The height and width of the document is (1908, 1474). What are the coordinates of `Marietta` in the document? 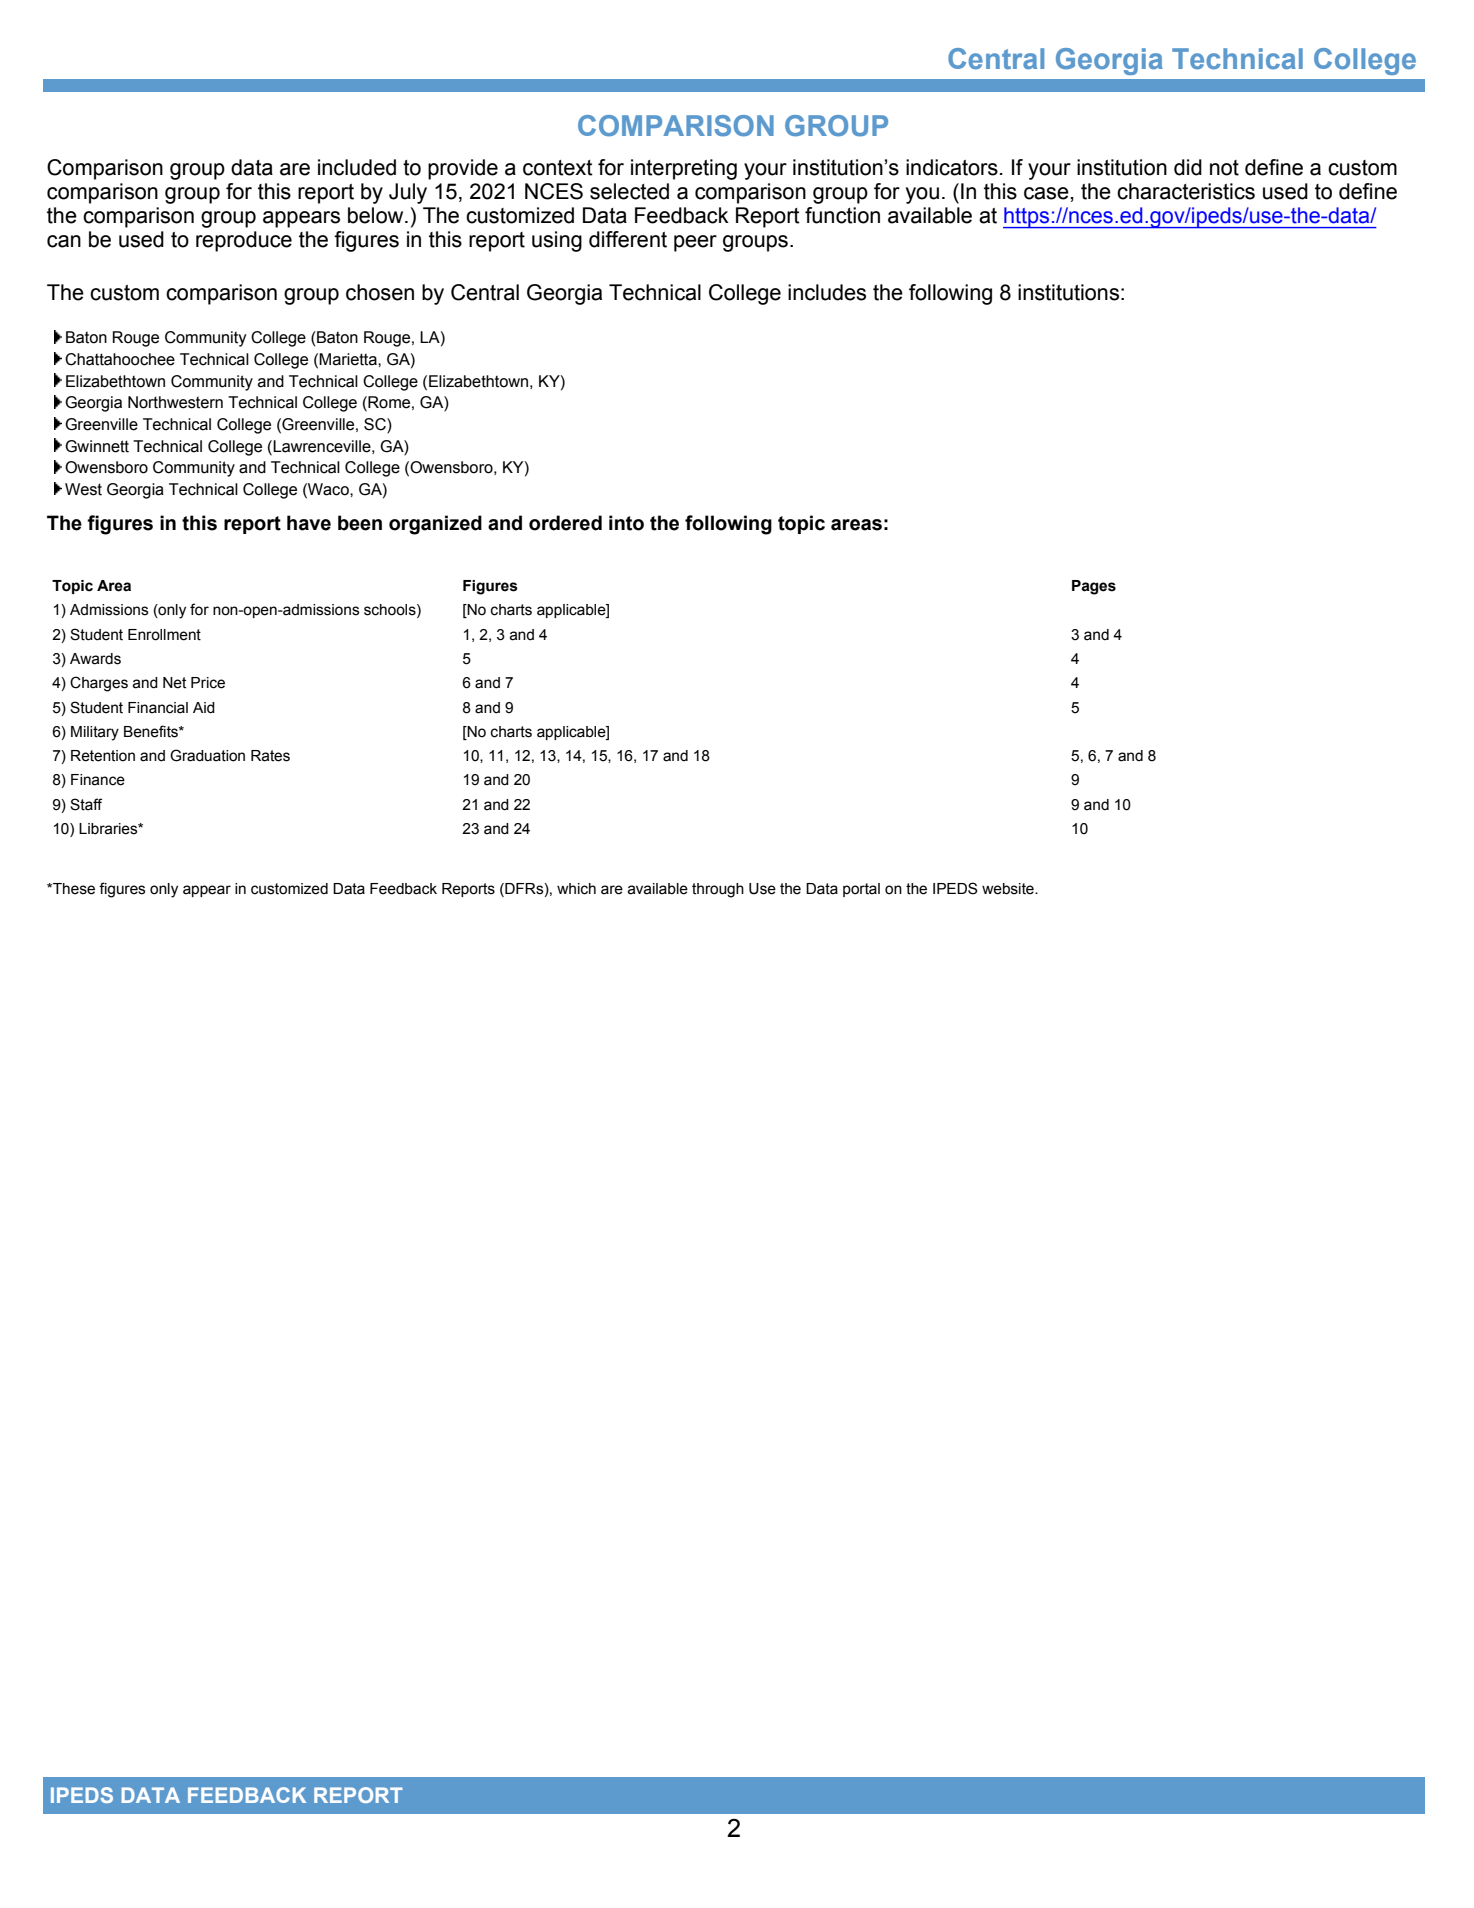 It's located at (349, 359).
